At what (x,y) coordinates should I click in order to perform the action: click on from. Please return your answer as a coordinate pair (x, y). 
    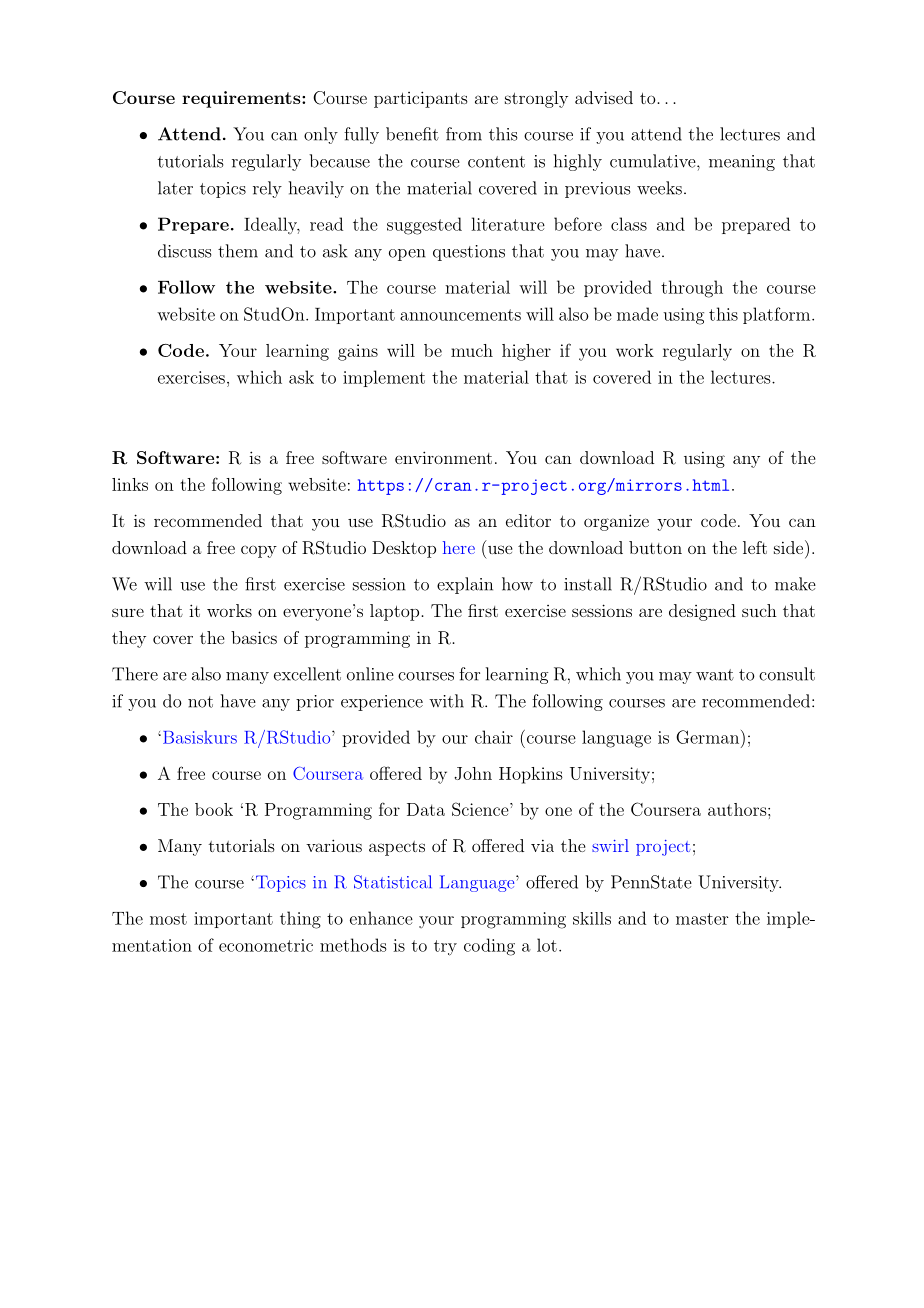
    Looking at the image, I should click on (464, 134).
